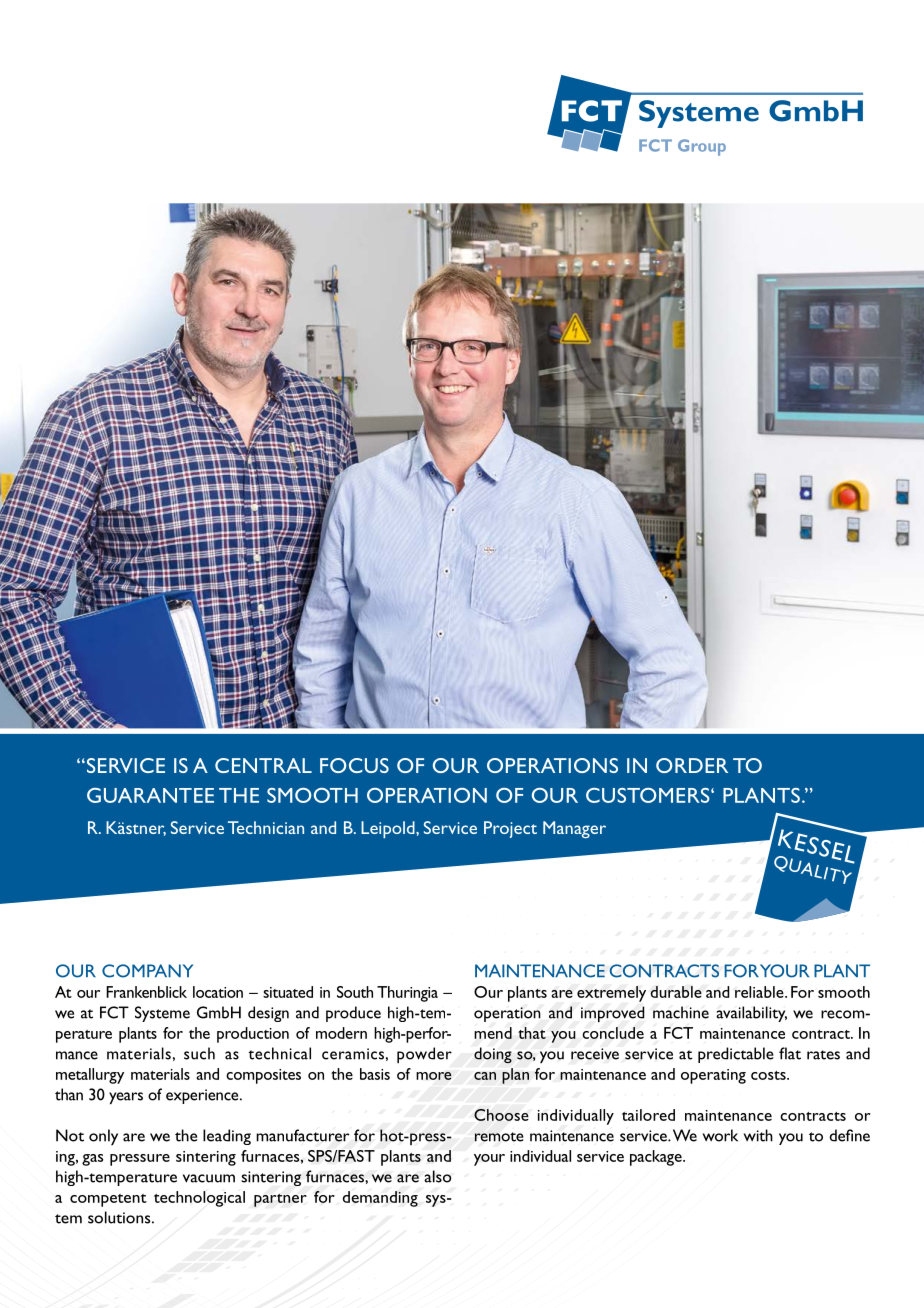 This screenshot has height=1308, width=924. I want to click on GUARANTEE, so click(150, 795).
